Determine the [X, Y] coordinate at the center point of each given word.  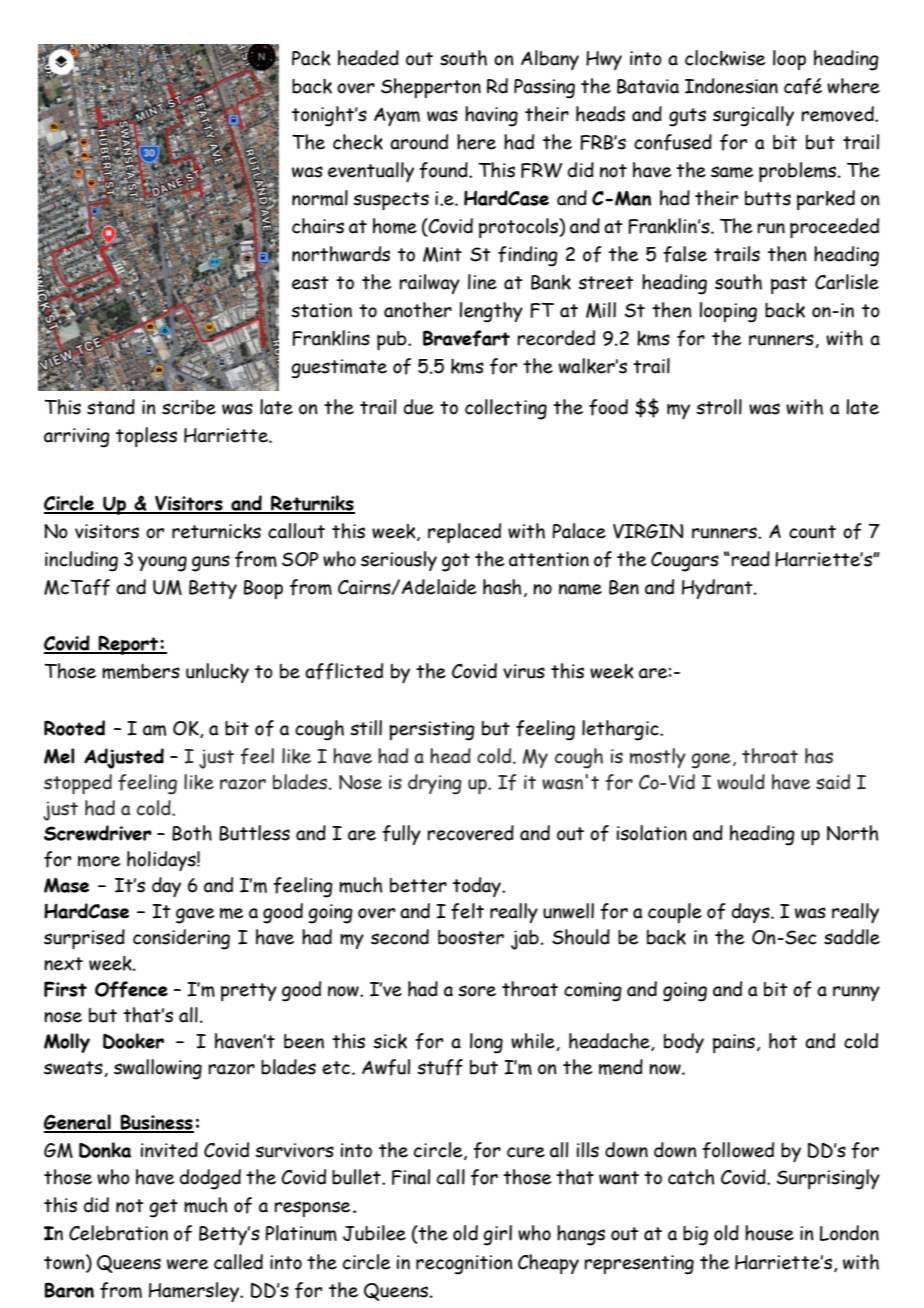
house [769, 1233]
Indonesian [731, 86]
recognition [464, 1265]
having [491, 116]
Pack [311, 58]
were [187, 1264]
